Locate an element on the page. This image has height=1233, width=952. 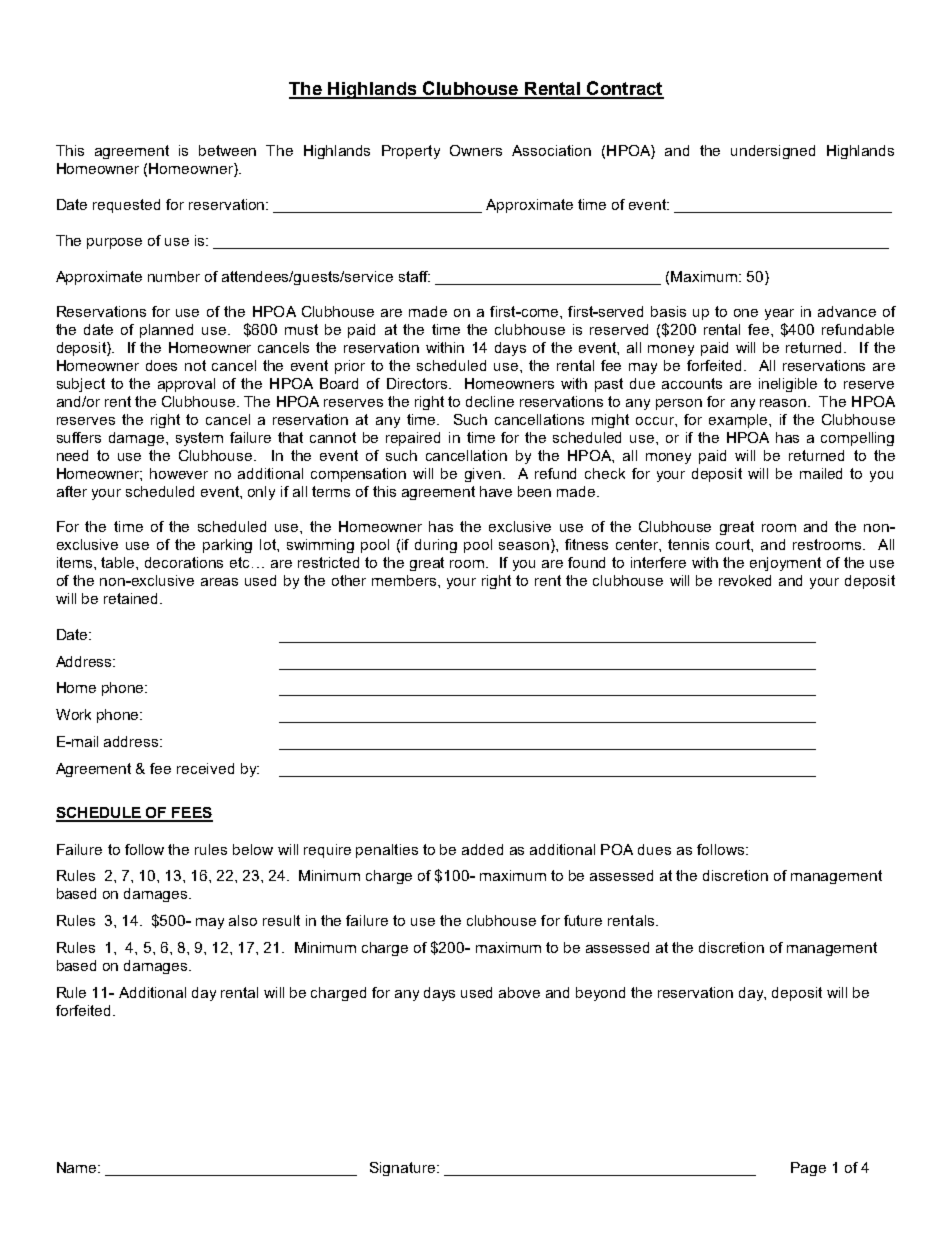
revoked is located at coordinates (745, 580).
